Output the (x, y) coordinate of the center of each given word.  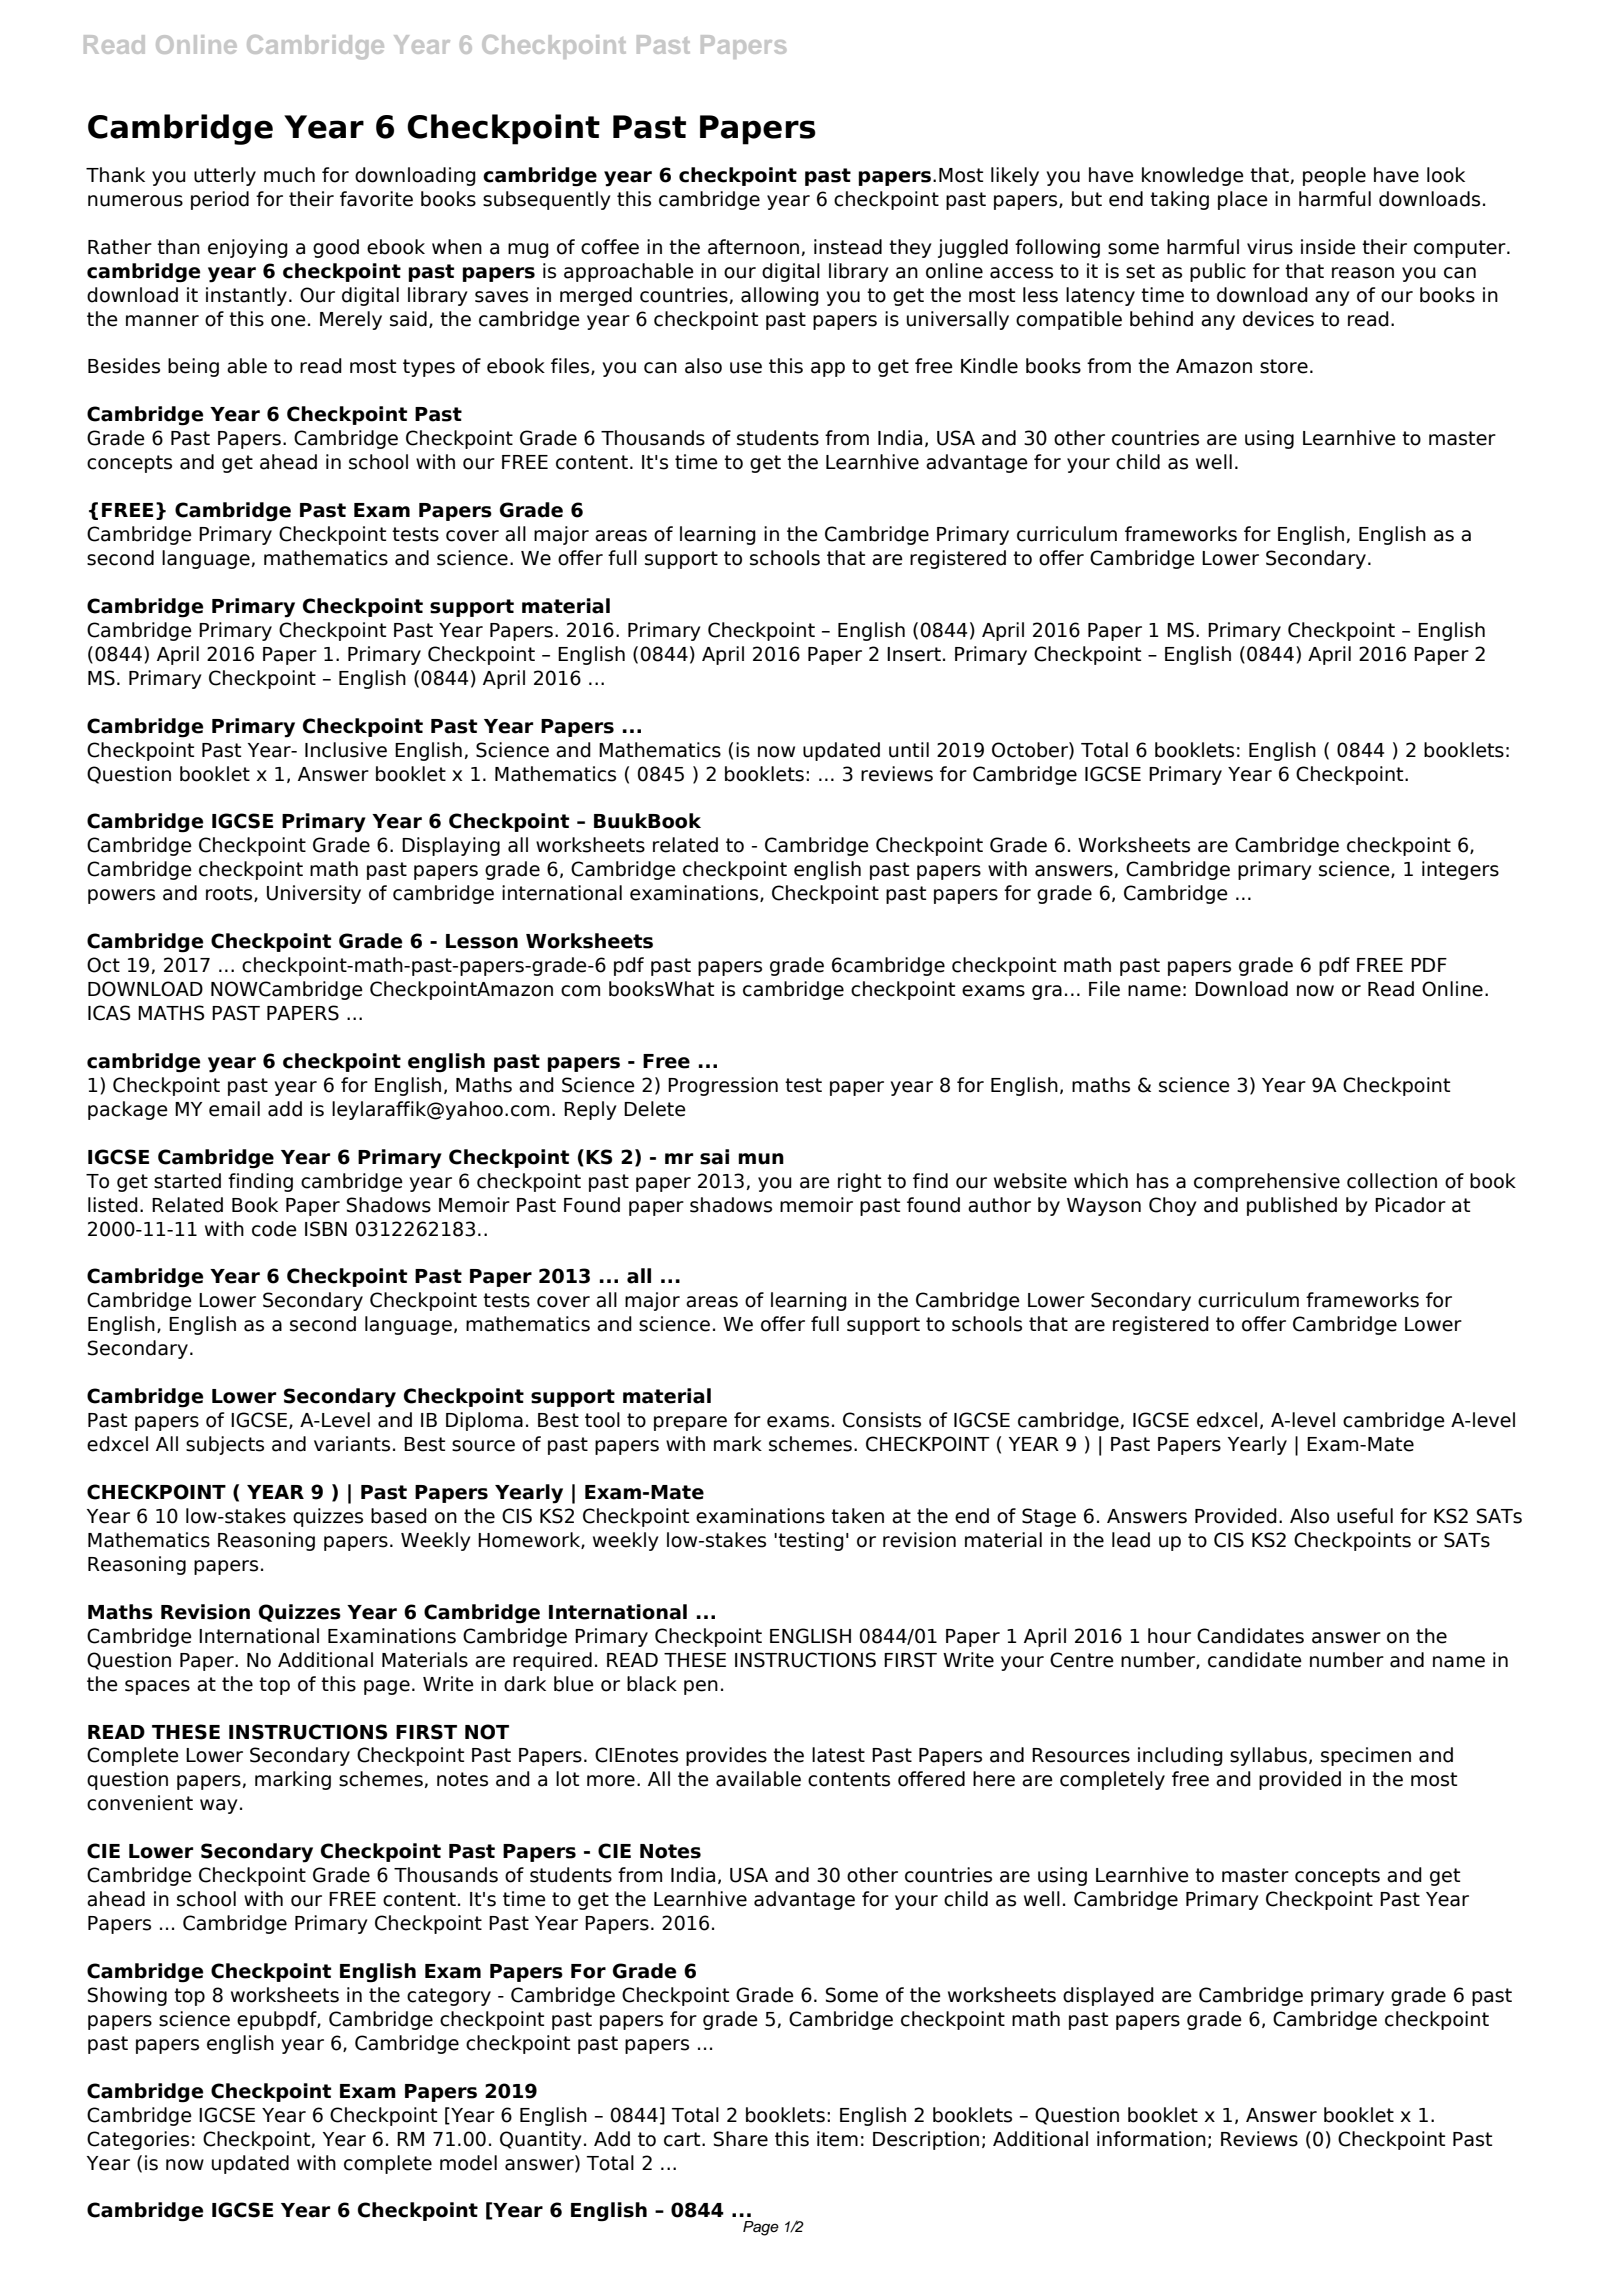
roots (230, 894)
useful (1365, 1516)
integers (1460, 870)
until (909, 750)
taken (857, 1516)
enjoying (248, 248)
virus (1270, 247)
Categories (138, 2140)
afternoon (753, 247)
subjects (225, 1445)
